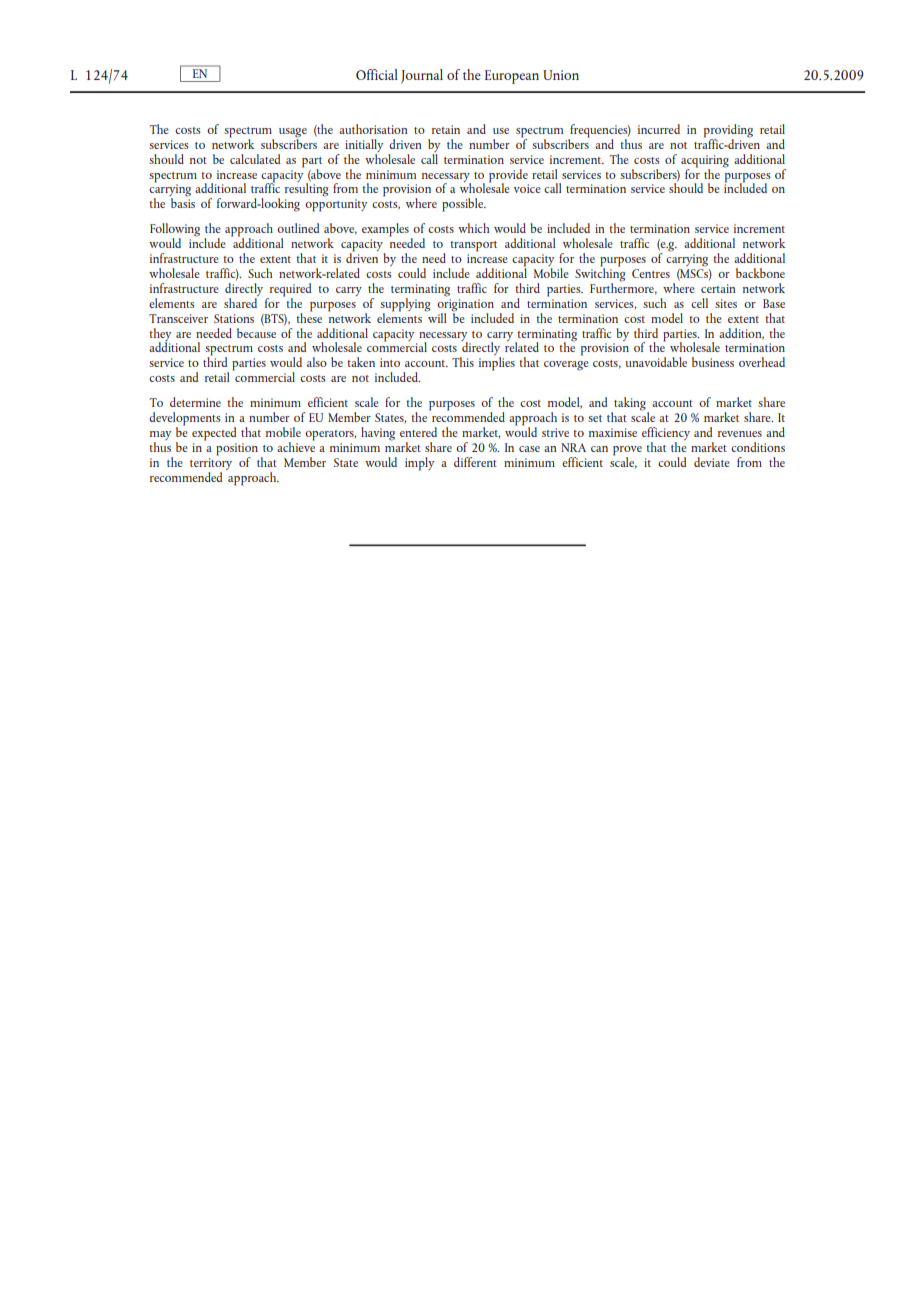 Image resolution: width=924 pixels, height=1308 pixels. I want to click on deviate, so click(712, 462).
